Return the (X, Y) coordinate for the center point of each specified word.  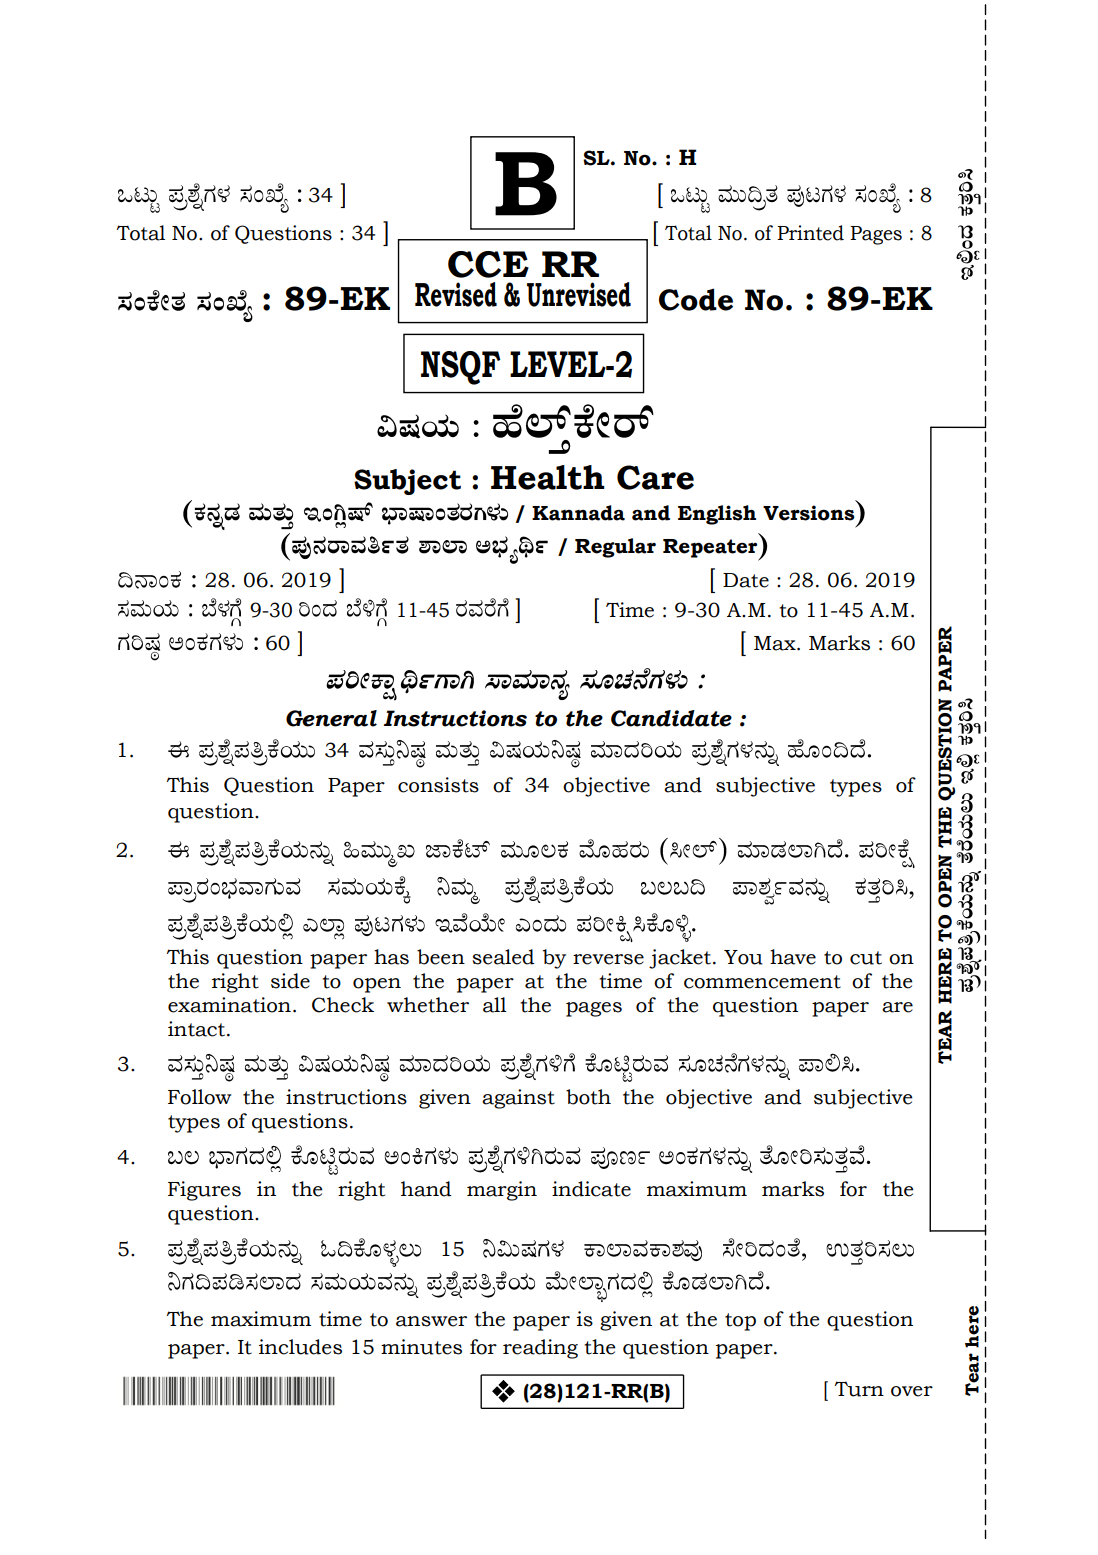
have (793, 957)
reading (540, 1349)
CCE (488, 264)
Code (696, 299)
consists (438, 785)
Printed (810, 233)
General (331, 718)
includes (300, 1347)
